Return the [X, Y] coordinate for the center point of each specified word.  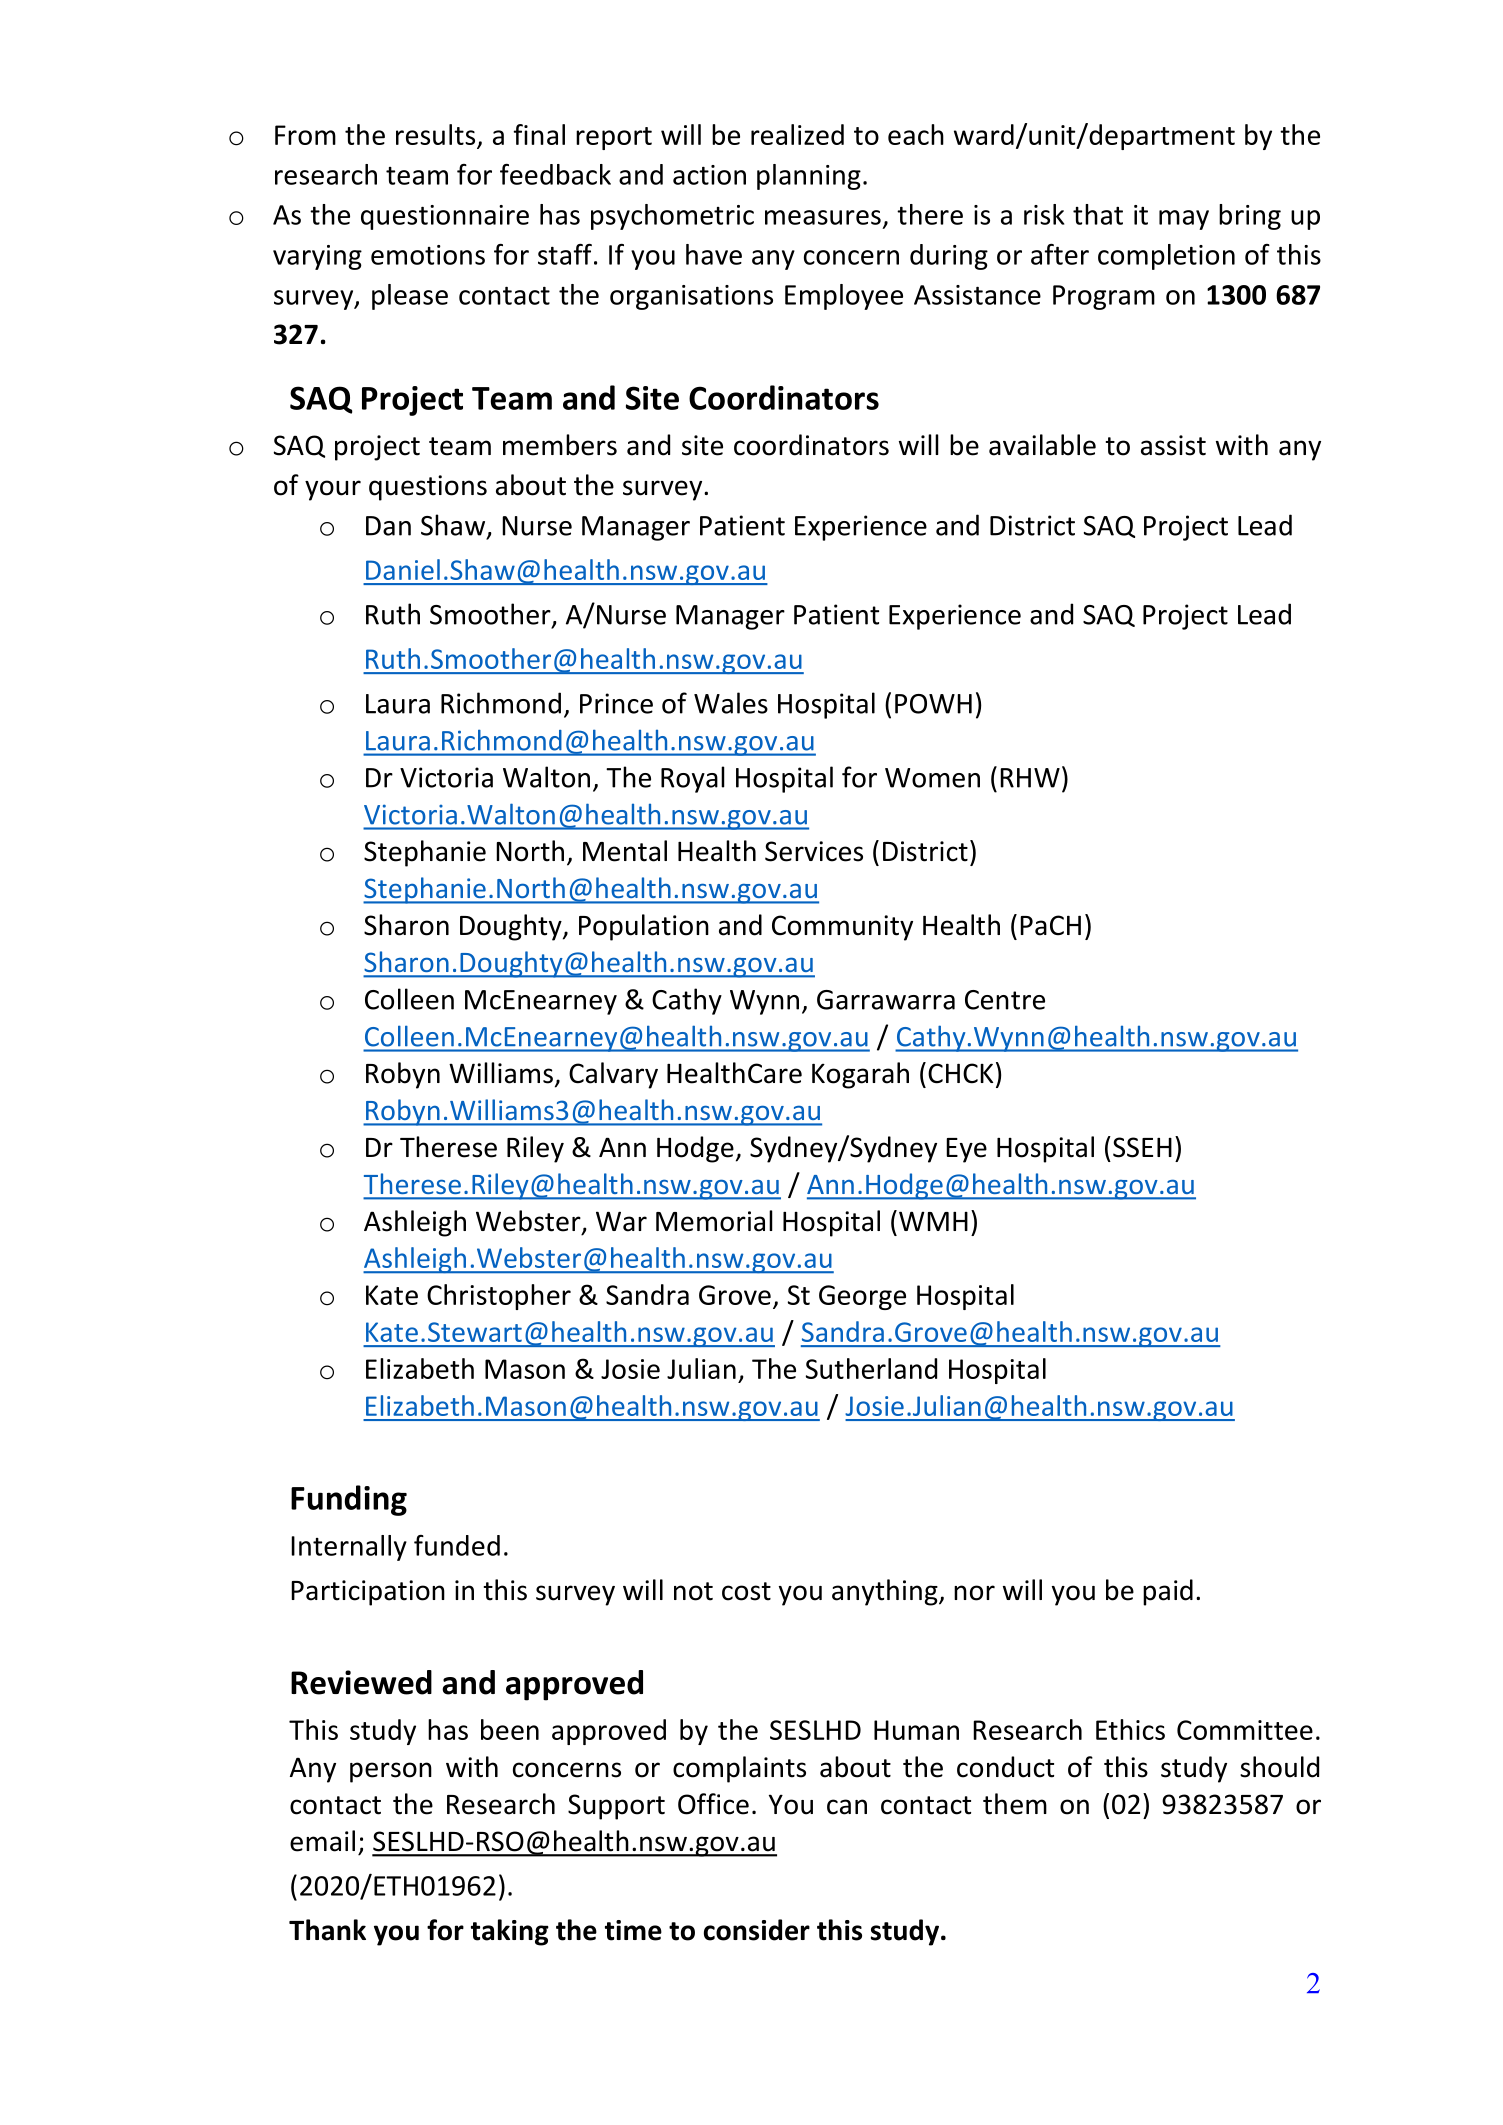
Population [644, 927]
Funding [349, 1500]
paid [1168, 1592]
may [1184, 220]
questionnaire [445, 217]
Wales [731, 703]
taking [510, 1932]
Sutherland [871, 1368]
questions [428, 488]
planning [809, 177]
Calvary [613, 1075]
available [1042, 445]
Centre [1005, 1000]
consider [757, 1930]
